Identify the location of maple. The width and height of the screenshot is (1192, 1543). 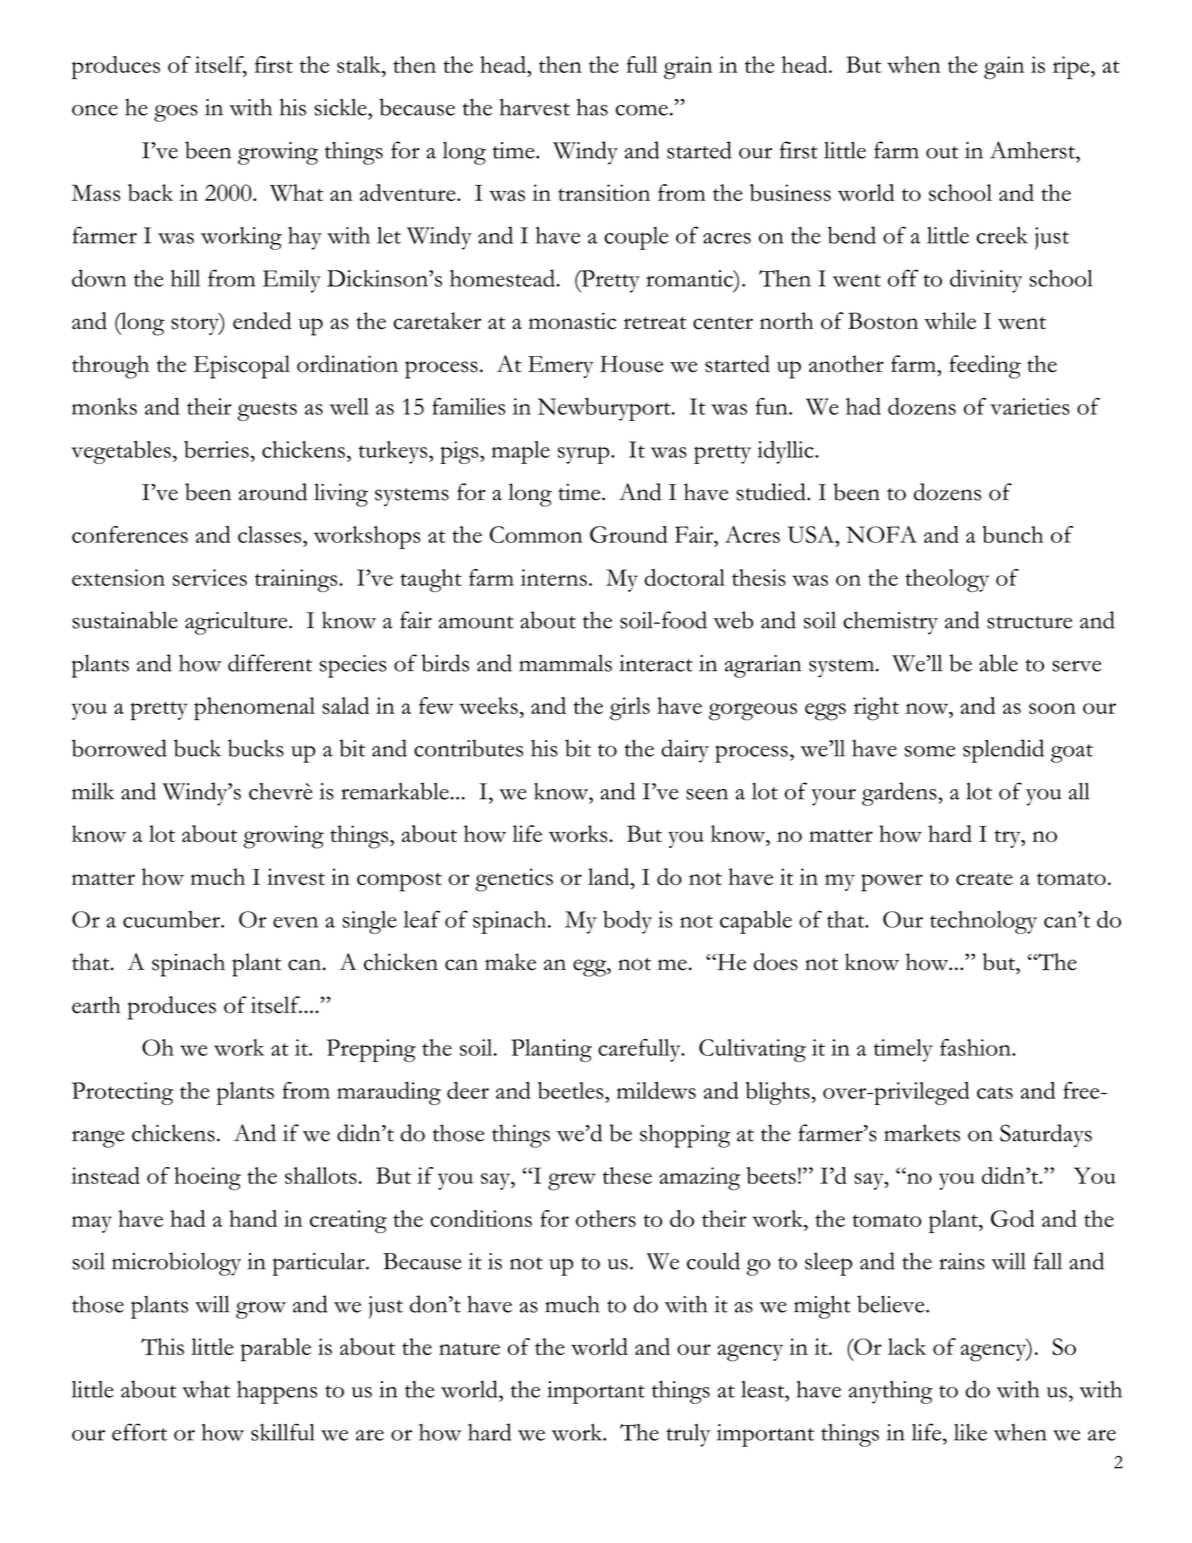
(521, 452).
